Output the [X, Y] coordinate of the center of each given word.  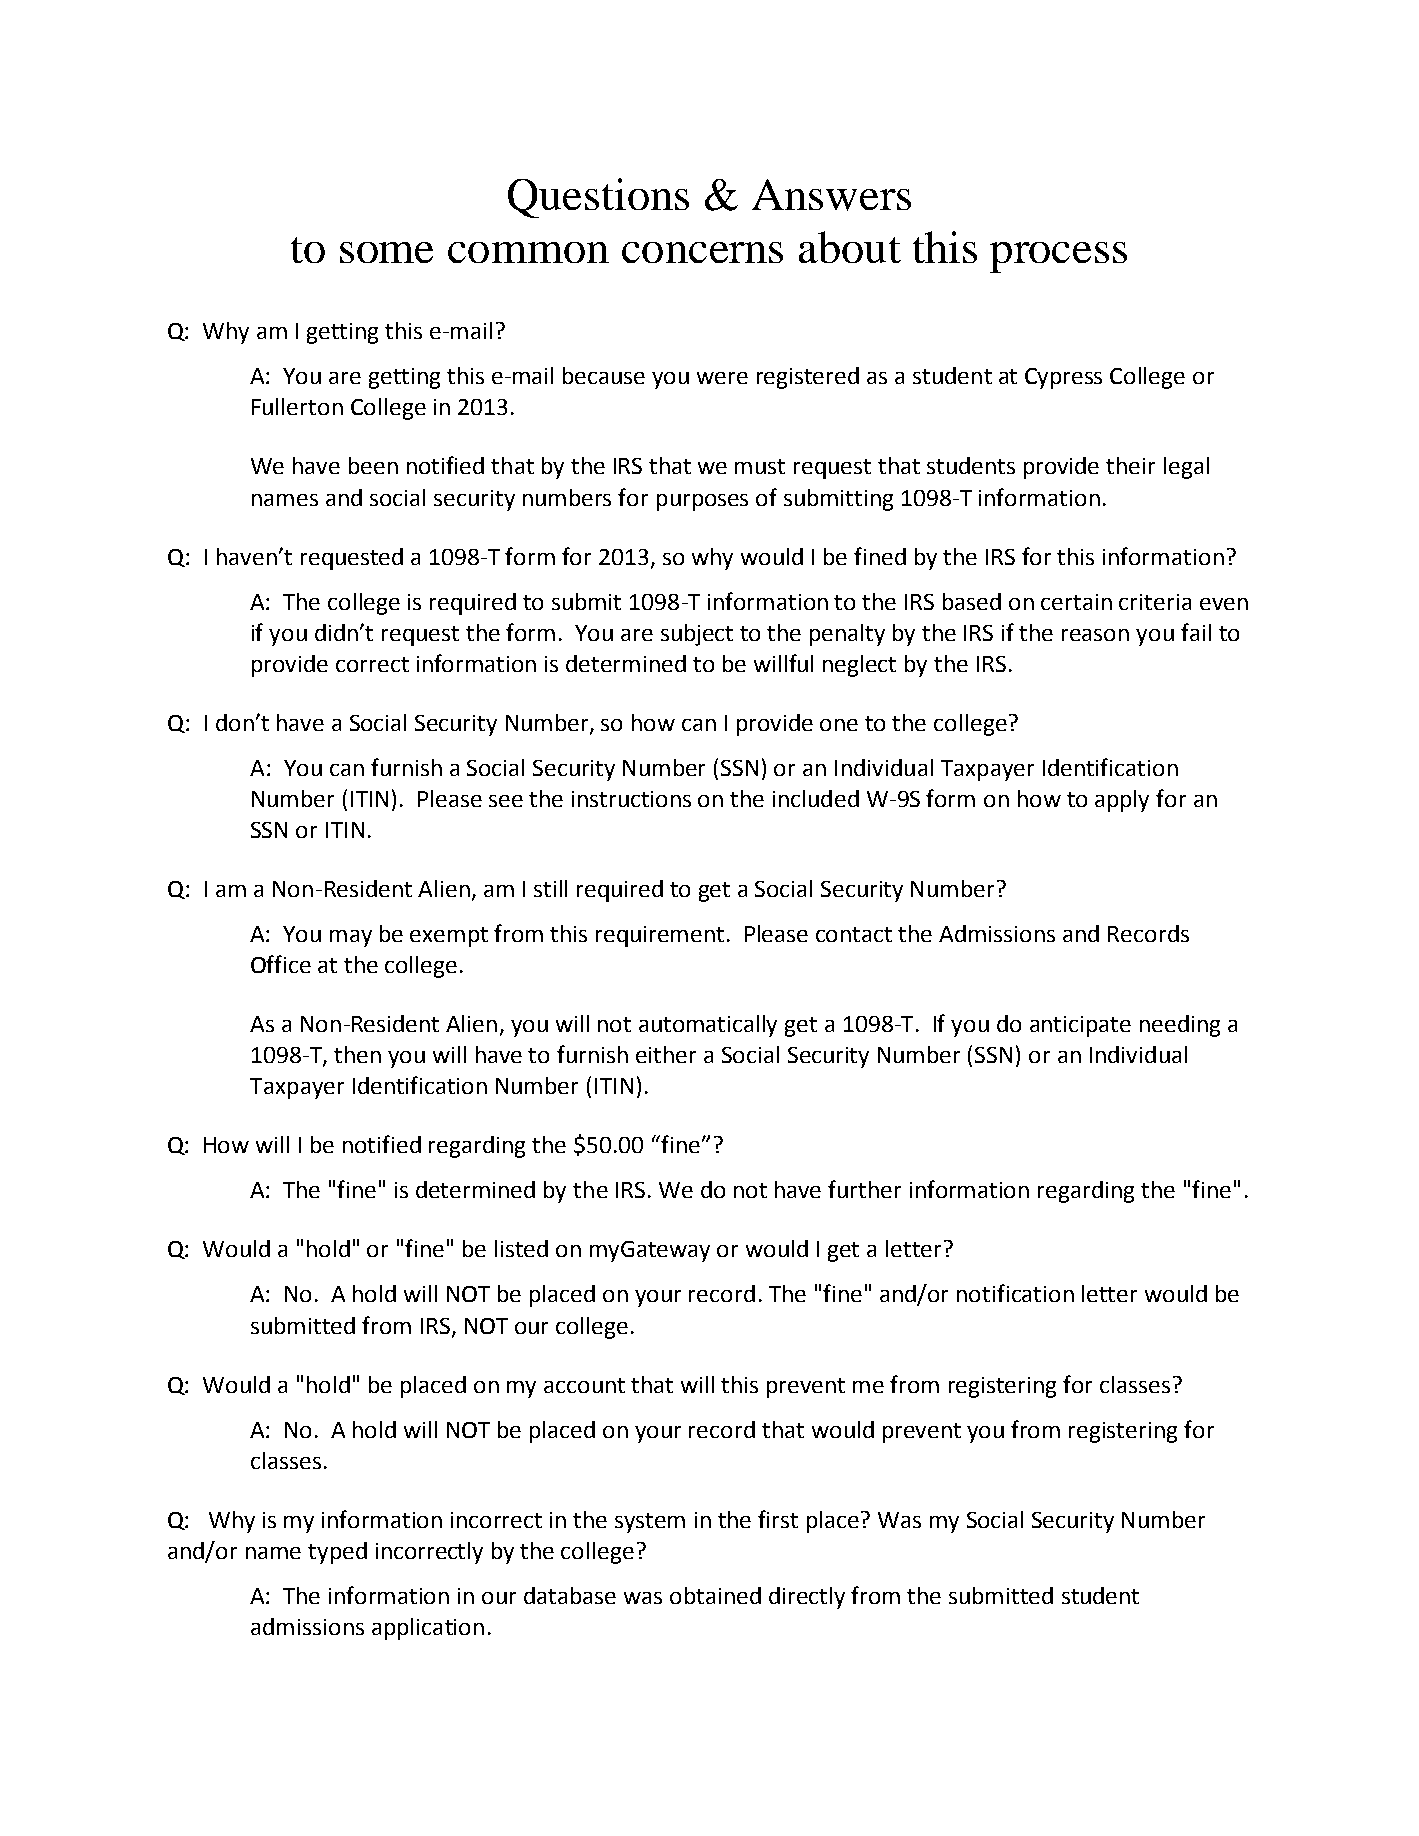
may [351, 938]
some [386, 252]
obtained [715, 1595]
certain [1076, 602]
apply [1122, 801]
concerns [702, 252]
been [373, 465]
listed [521, 1248]
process [1058, 257]
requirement [660, 936]
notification [1015, 1293]
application [428, 1629]
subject [697, 635]
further [864, 1189]
